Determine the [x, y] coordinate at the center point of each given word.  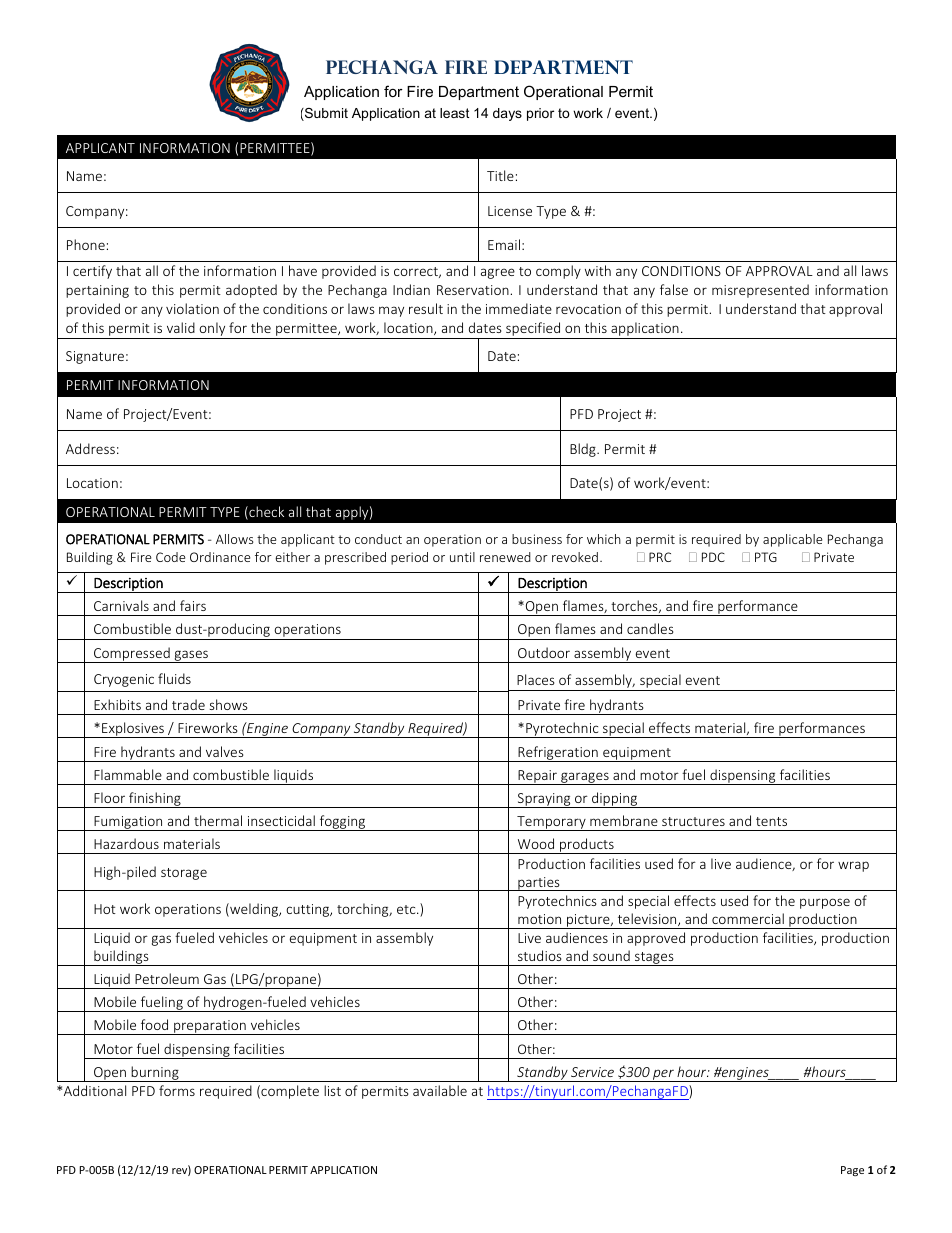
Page [852, 1171]
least [455, 113]
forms [177, 1090]
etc [407, 909]
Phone [86, 244]
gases [191, 656]
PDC [713, 557]
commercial [748, 918]
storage [184, 874]
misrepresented [760, 291]
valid [181, 327]
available [440, 1090]
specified [533, 329]
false [674, 289]
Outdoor [544, 652]
